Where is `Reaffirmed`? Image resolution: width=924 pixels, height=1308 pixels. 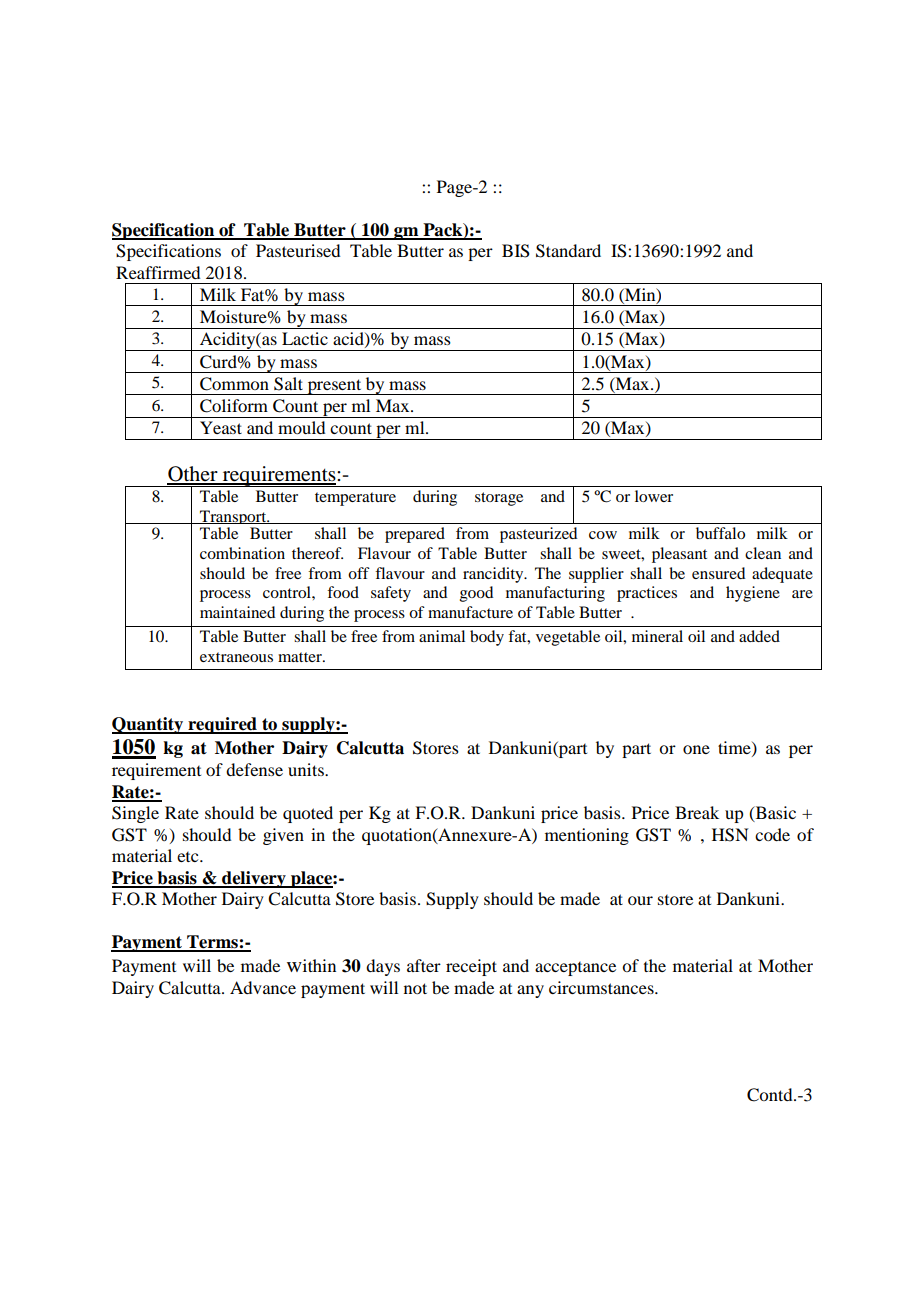 Reaffirmed is located at coordinates (158, 272).
